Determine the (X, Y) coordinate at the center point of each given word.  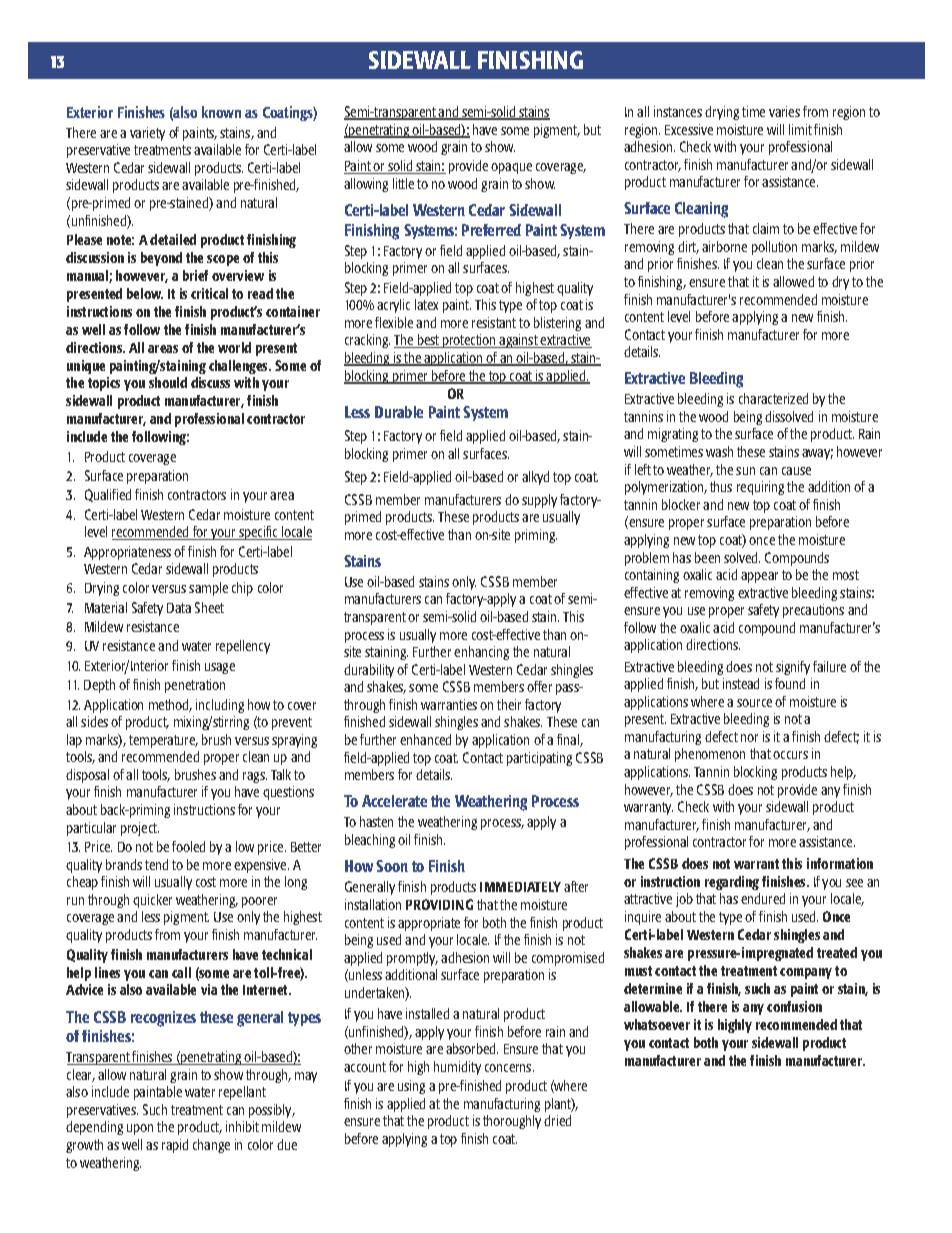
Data (179, 608)
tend (156, 864)
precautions (813, 611)
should (168, 382)
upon (140, 1129)
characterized (773, 398)
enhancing (481, 653)
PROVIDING (439, 904)
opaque (511, 168)
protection (470, 341)
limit (800, 129)
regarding (732, 883)
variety (147, 134)
